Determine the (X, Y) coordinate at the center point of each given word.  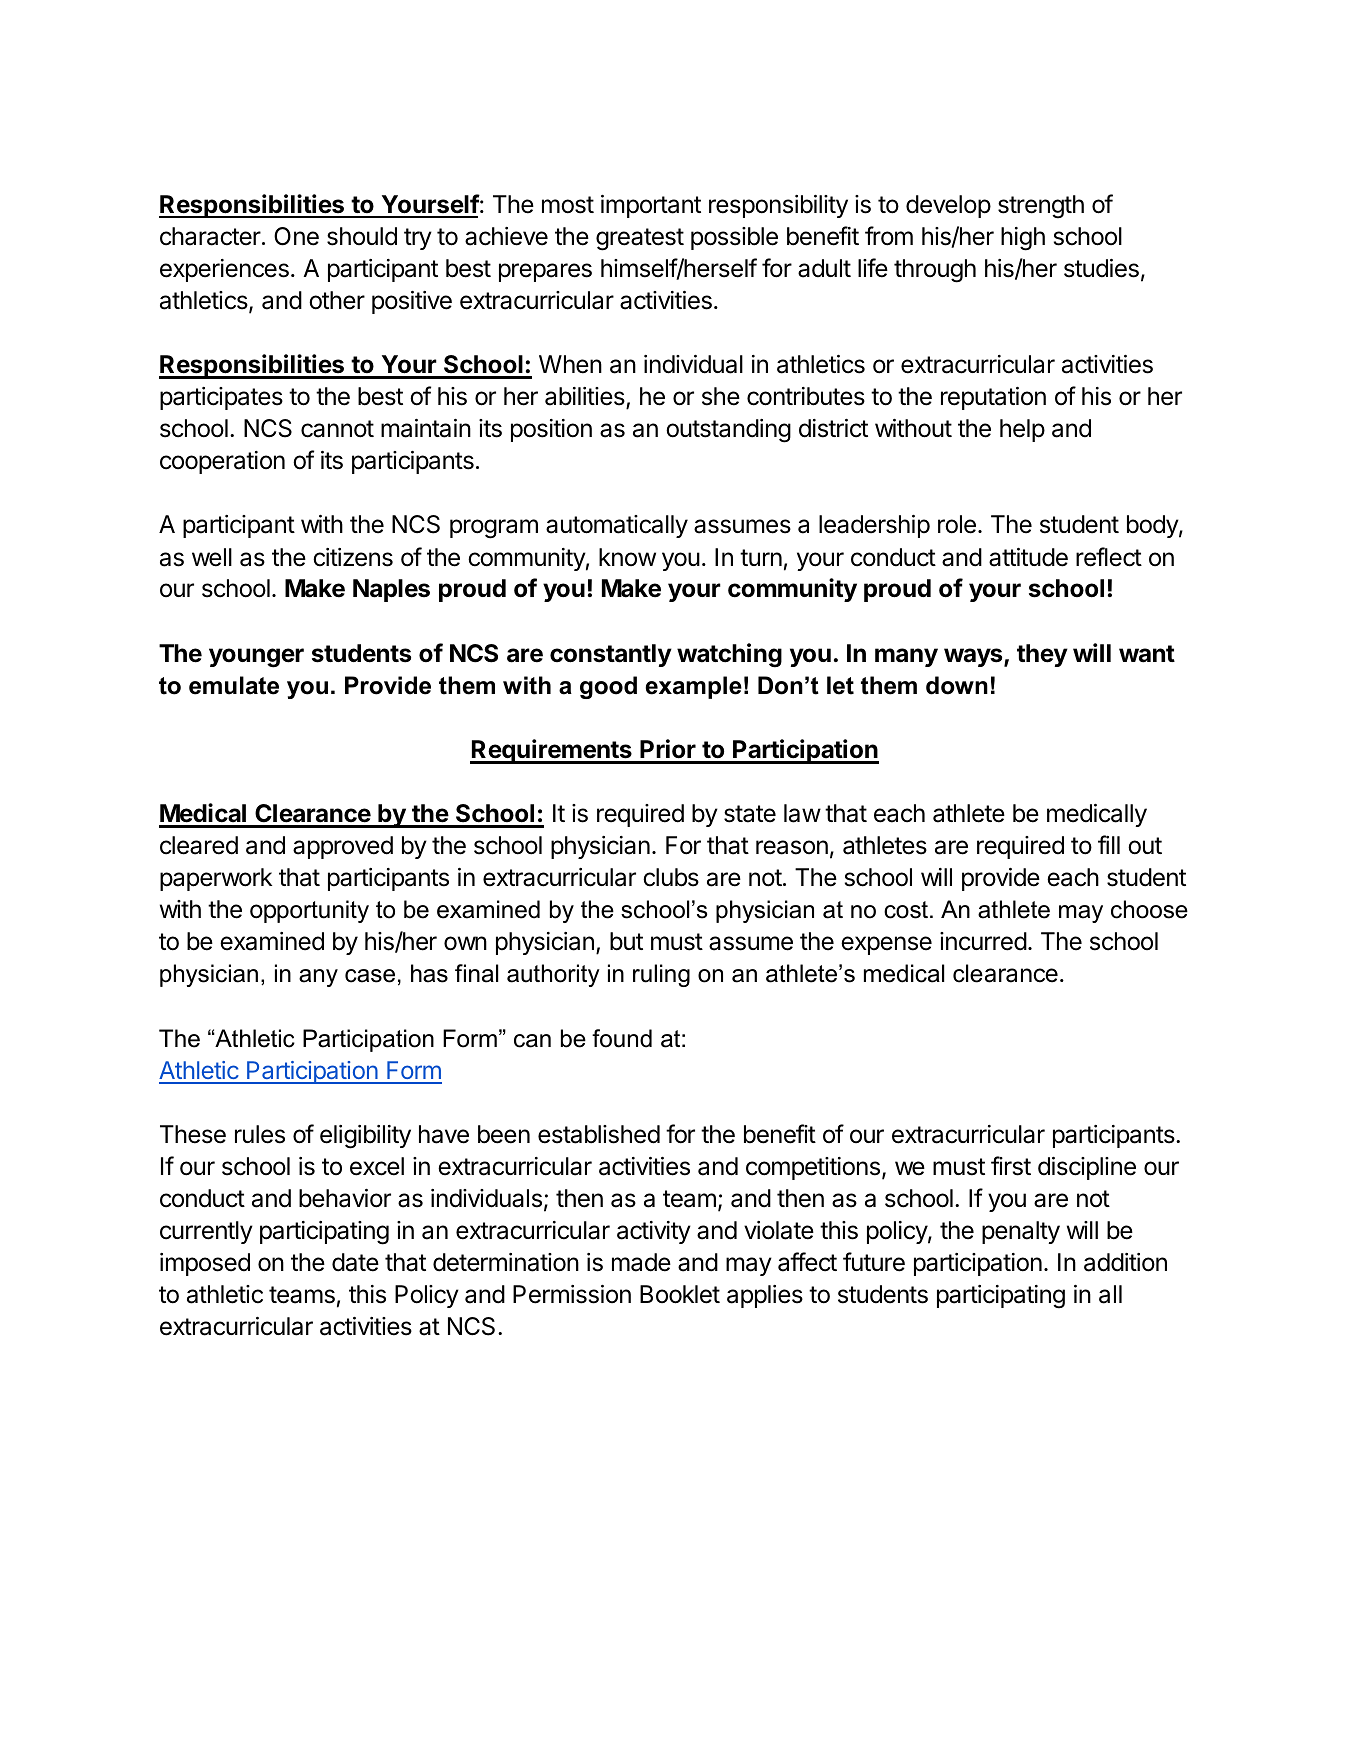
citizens (353, 557)
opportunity (309, 911)
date (355, 1262)
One (296, 236)
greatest (640, 239)
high (1023, 239)
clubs (671, 877)
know (627, 557)
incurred (983, 941)
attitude (1028, 557)
